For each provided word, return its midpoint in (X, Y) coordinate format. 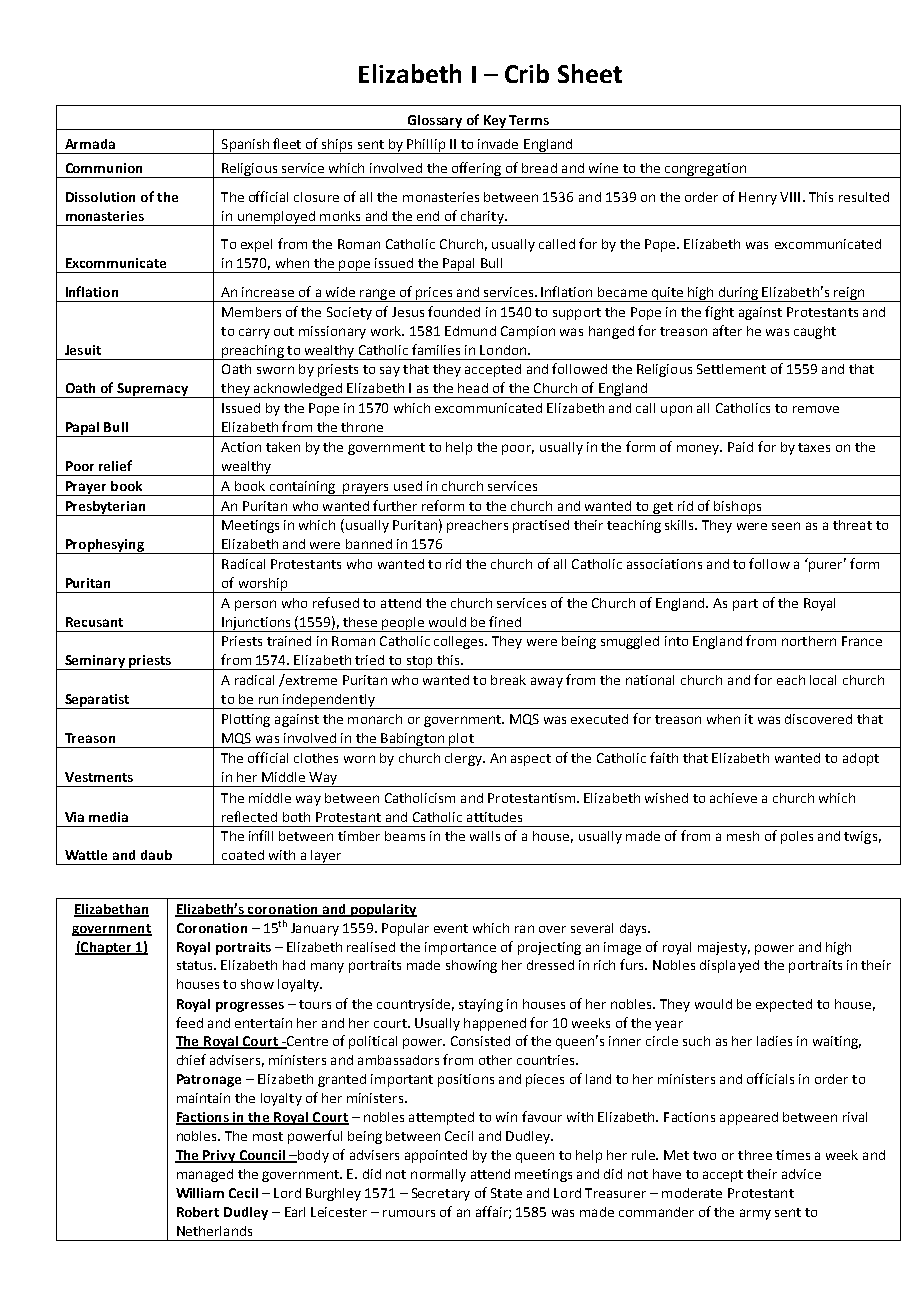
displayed (729, 966)
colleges (460, 642)
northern (809, 641)
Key (494, 122)
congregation (705, 170)
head (473, 388)
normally (438, 1175)
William (200, 1193)
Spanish (245, 146)
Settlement (731, 369)
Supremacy (153, 390)
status (196, 965)
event (451, 928)
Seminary (95, 662)
